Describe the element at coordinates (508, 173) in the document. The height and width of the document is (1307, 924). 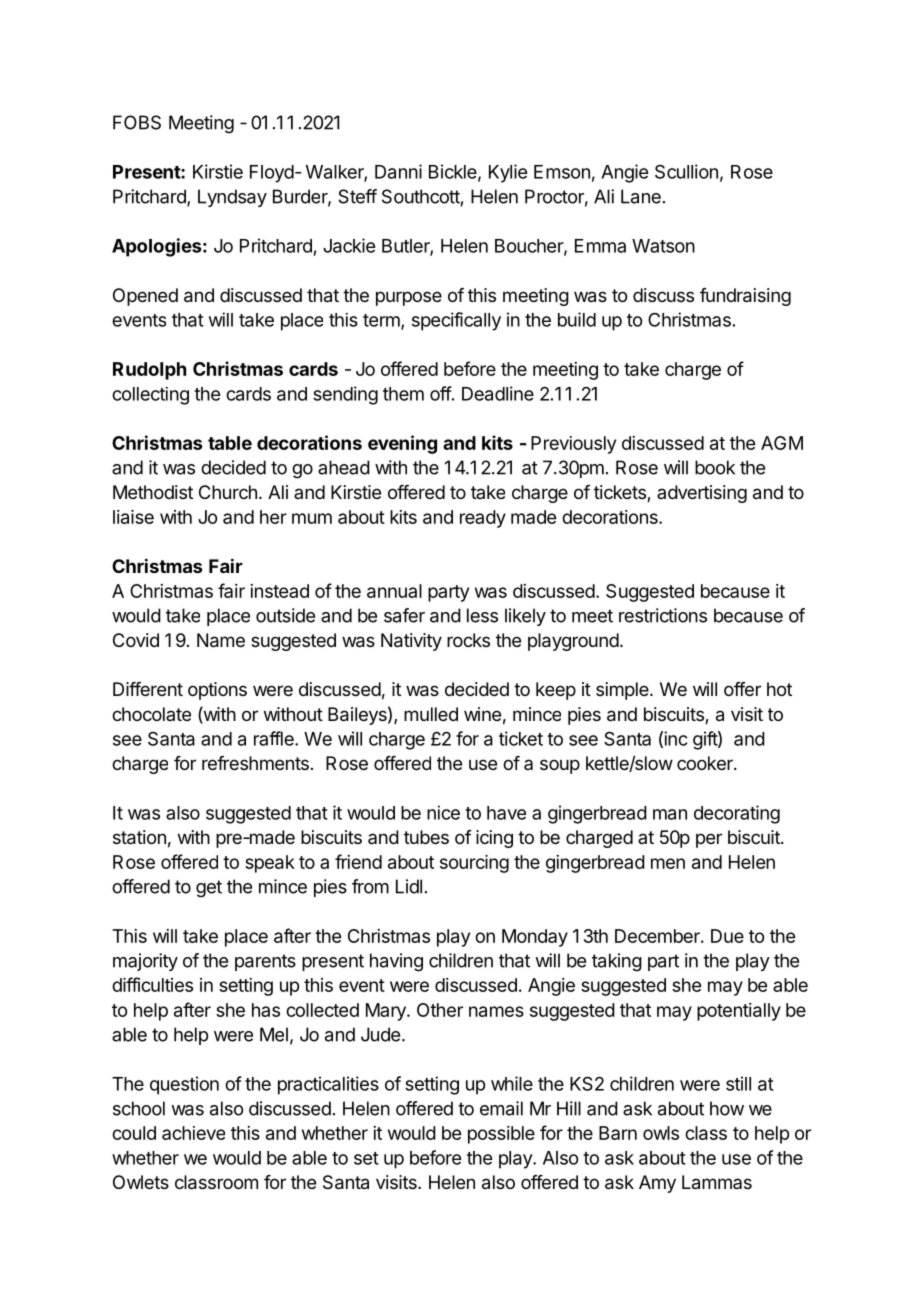
I see `Kylie` at that location.
